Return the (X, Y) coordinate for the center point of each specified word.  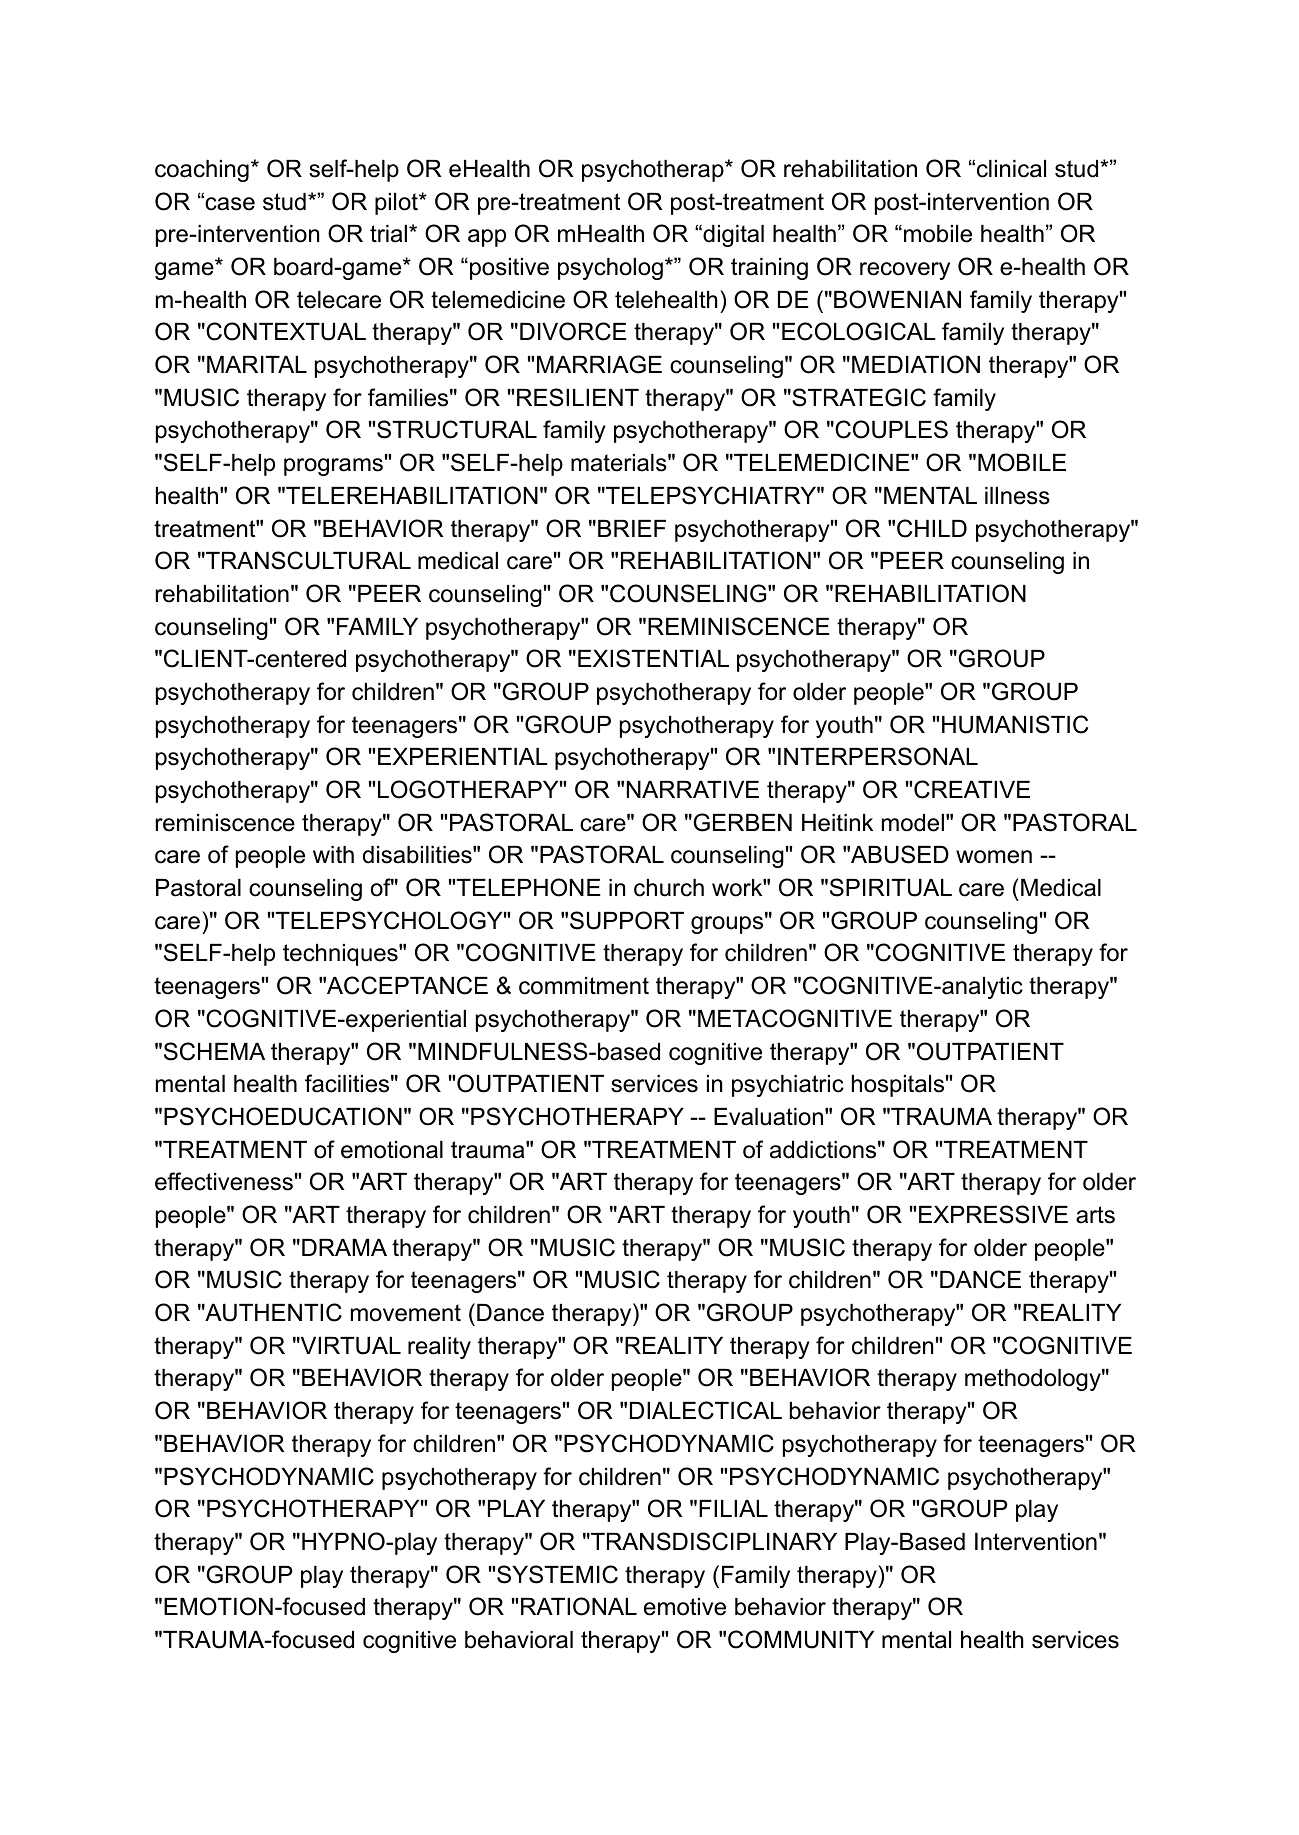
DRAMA (344, 1247)
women (994, 857)
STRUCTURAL (457, 429)
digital (732, 236)
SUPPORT (627, 920)
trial (390, 234)
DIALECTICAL (706, 1410)
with (333, 854)
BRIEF (632, 528)
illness (1017, 496)
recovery (905, 271)
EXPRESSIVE (993, 1214)
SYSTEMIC (557, 1574)
